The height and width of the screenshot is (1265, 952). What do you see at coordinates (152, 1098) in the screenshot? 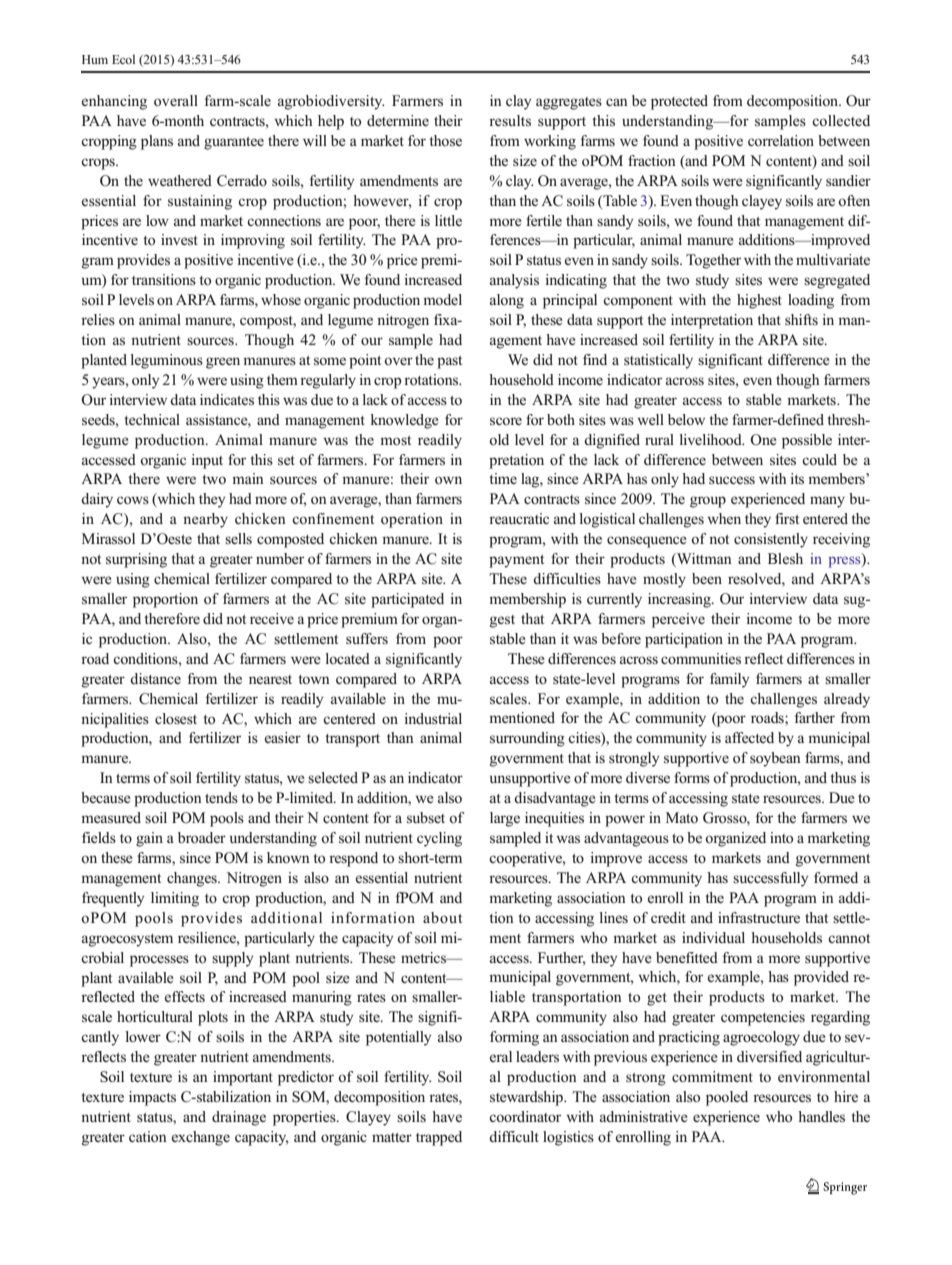
I see `impacts` at bounding box center [152, 1098].
